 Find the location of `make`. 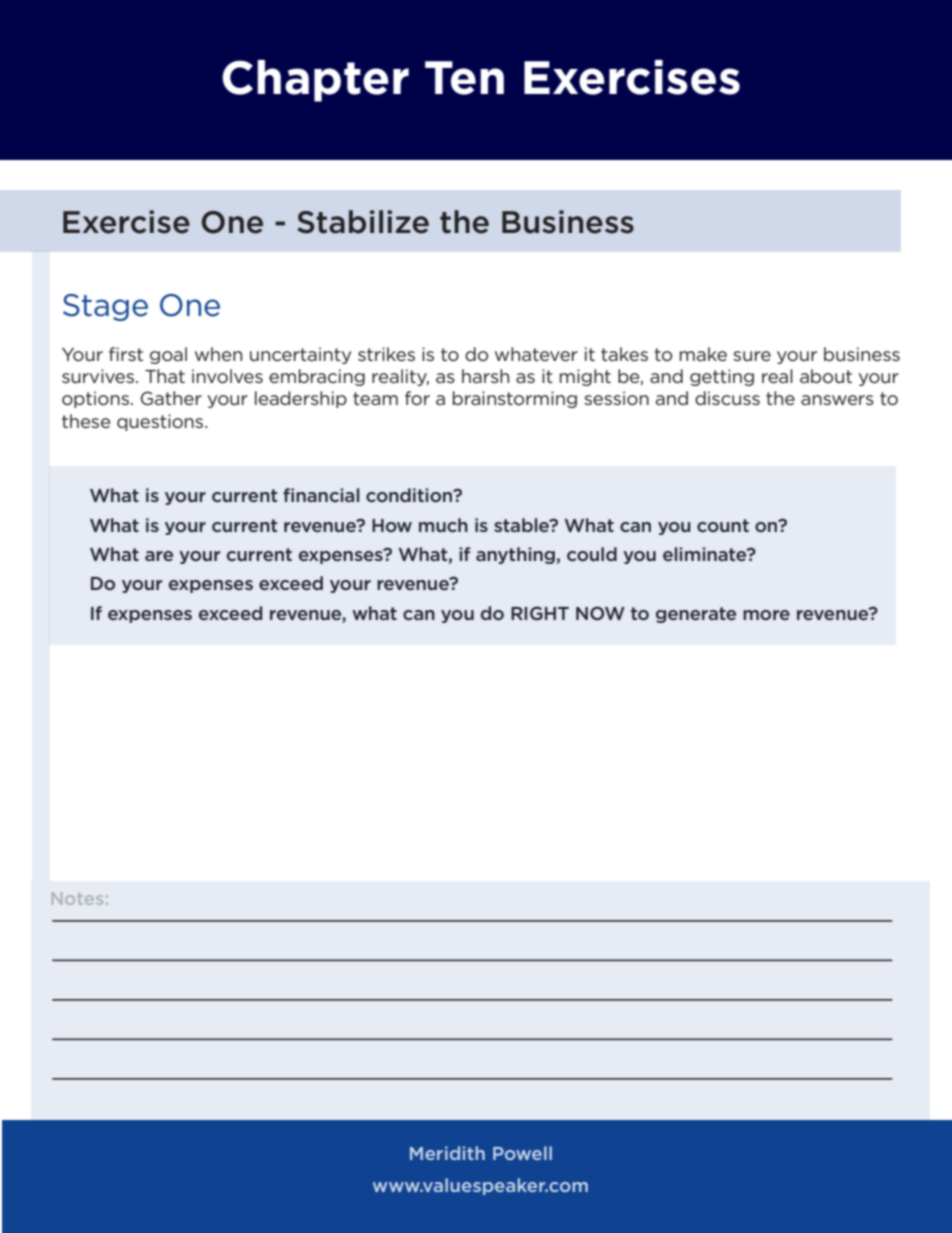

make is located at coordinates (703, 354).
